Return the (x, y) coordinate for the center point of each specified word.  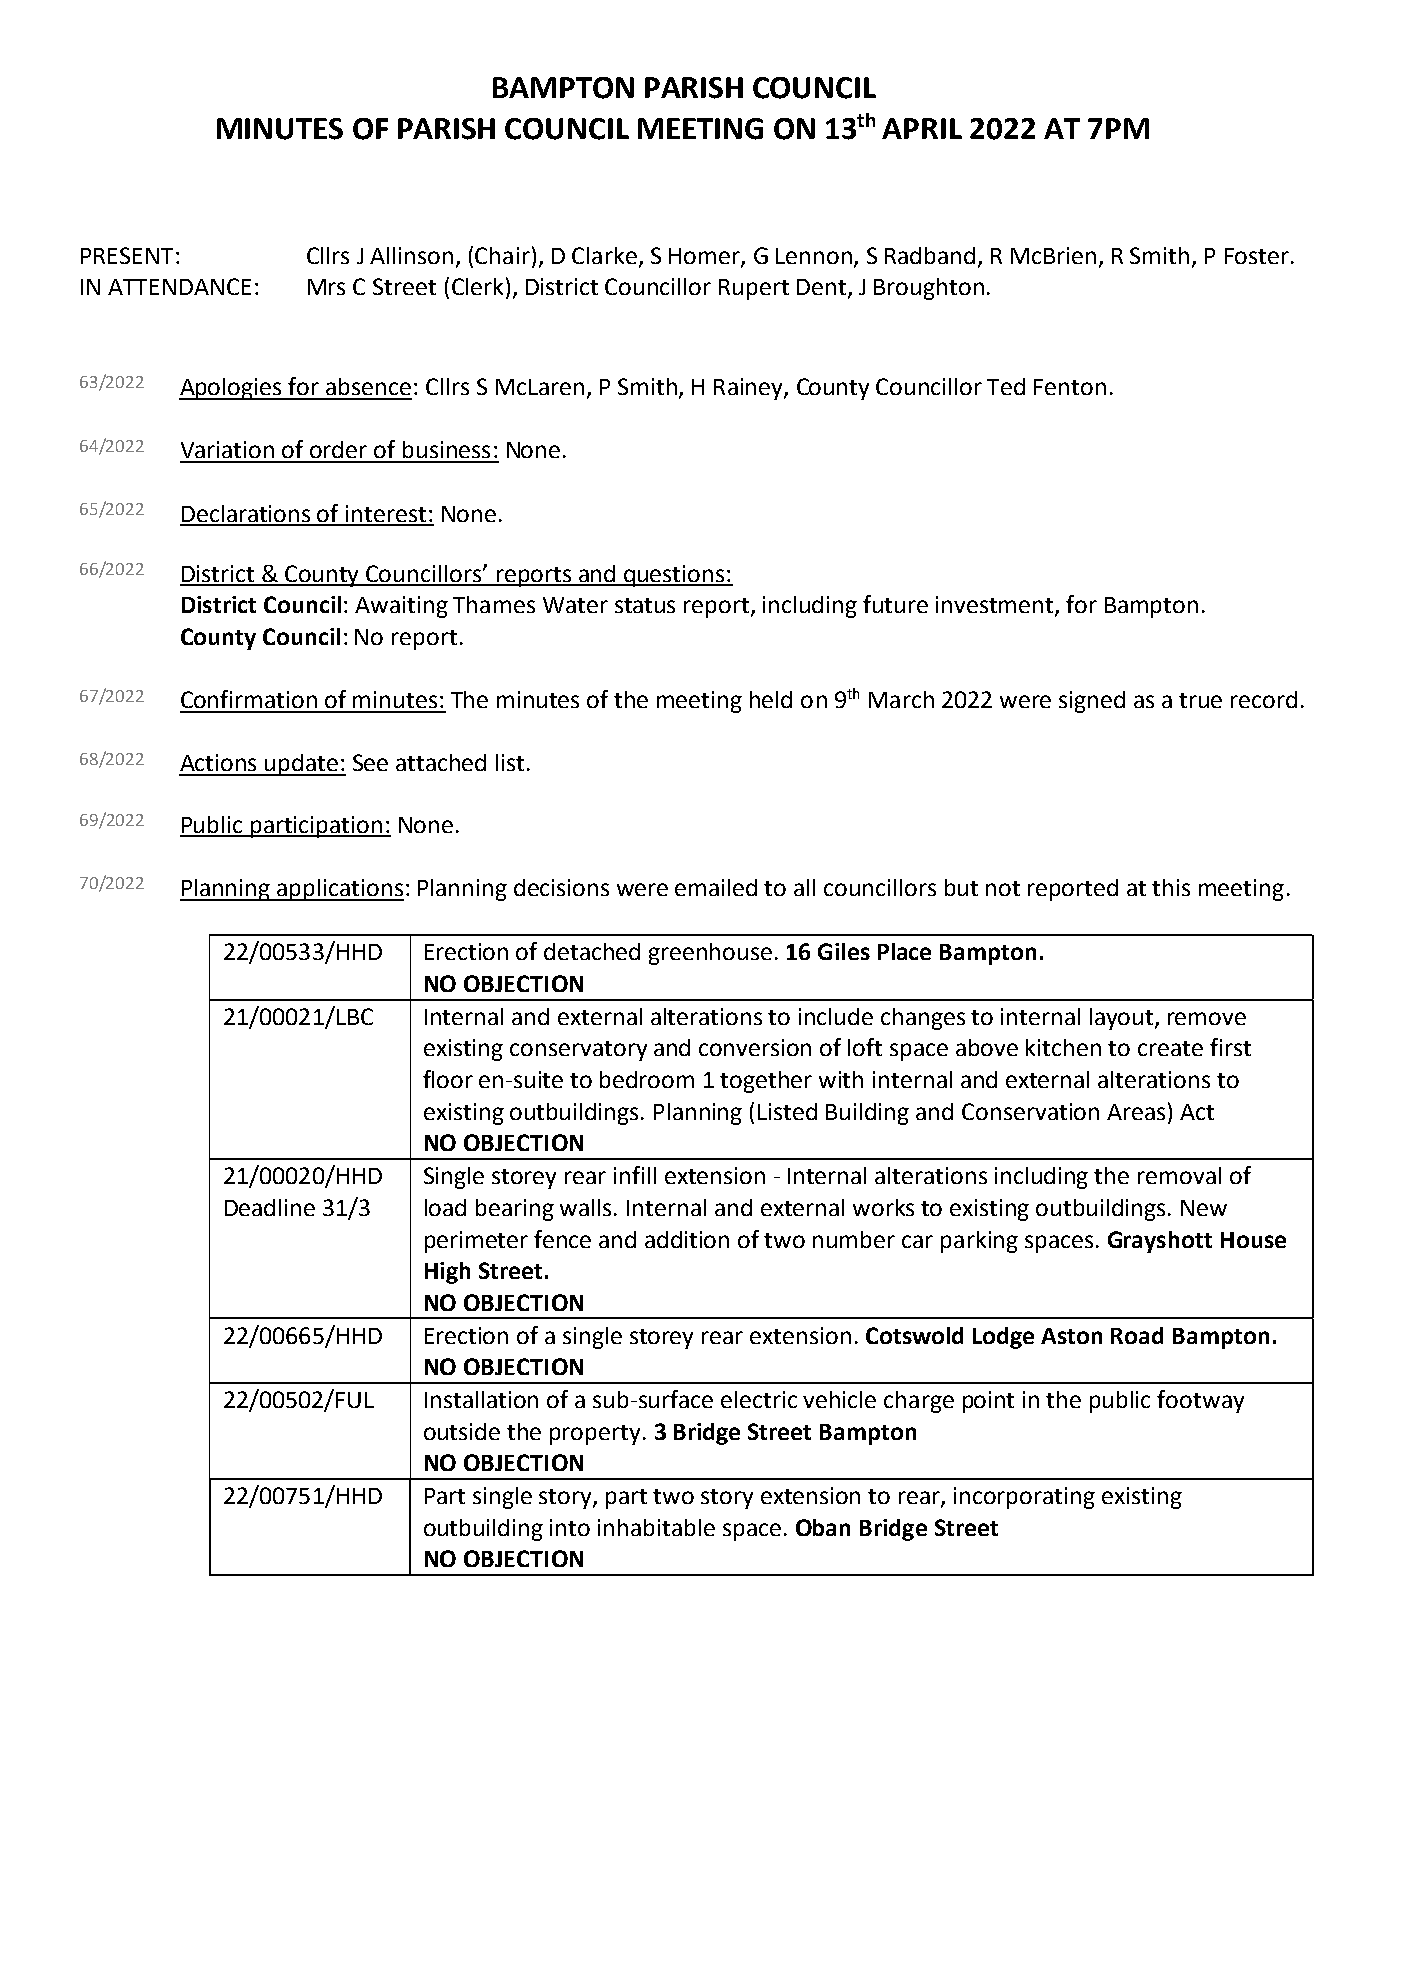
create (1170, 1048)
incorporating (1024, 1498)
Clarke (604, 255)
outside (462, 1431)
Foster (1257, 256)
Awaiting (401, 607)
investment (996, 606)
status (645, 605)
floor (448, 1079)
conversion (755, 1047)
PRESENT (127, 255)
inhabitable (656, 1527)
